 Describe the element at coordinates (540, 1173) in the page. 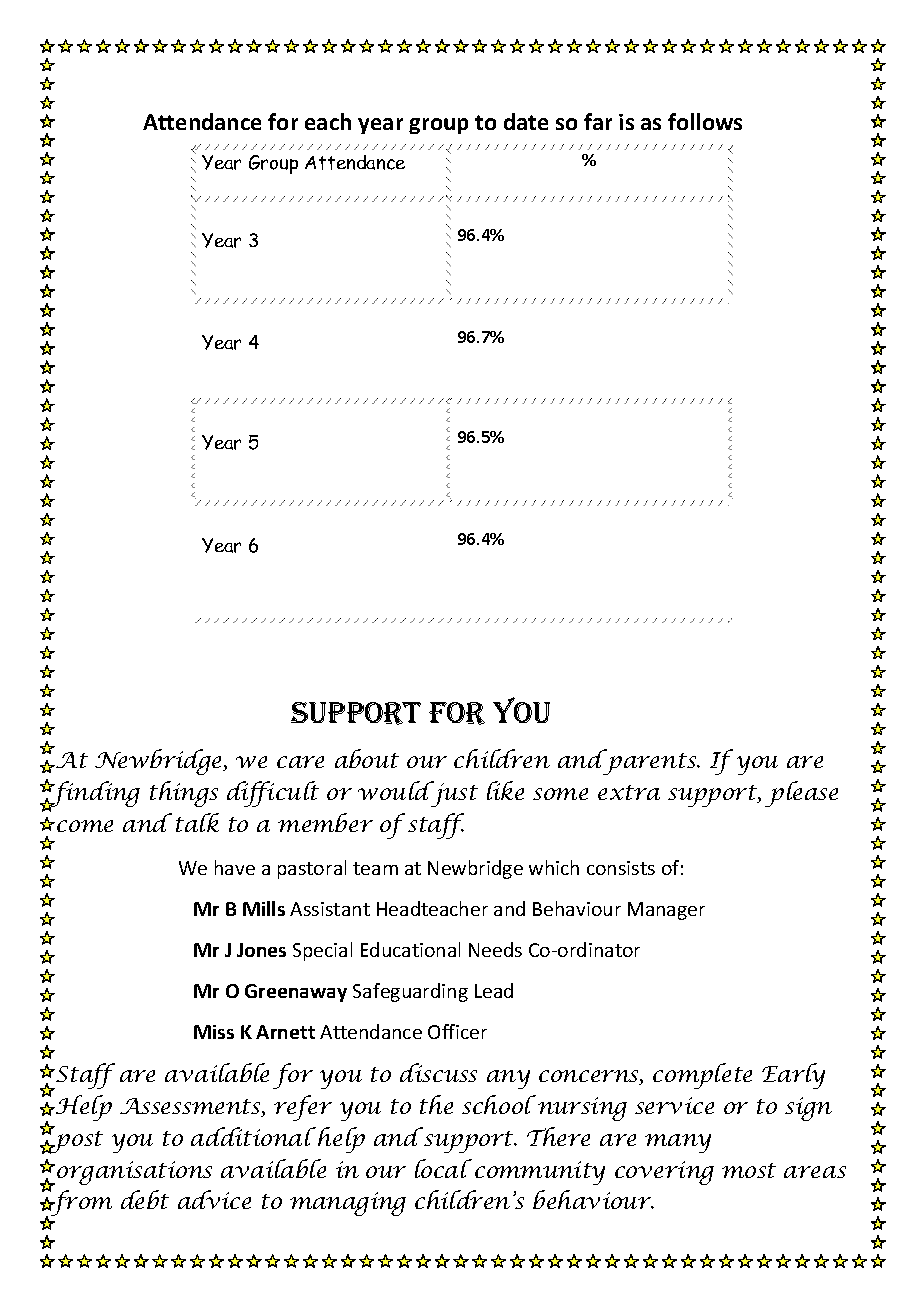

I see `community` at that location.
